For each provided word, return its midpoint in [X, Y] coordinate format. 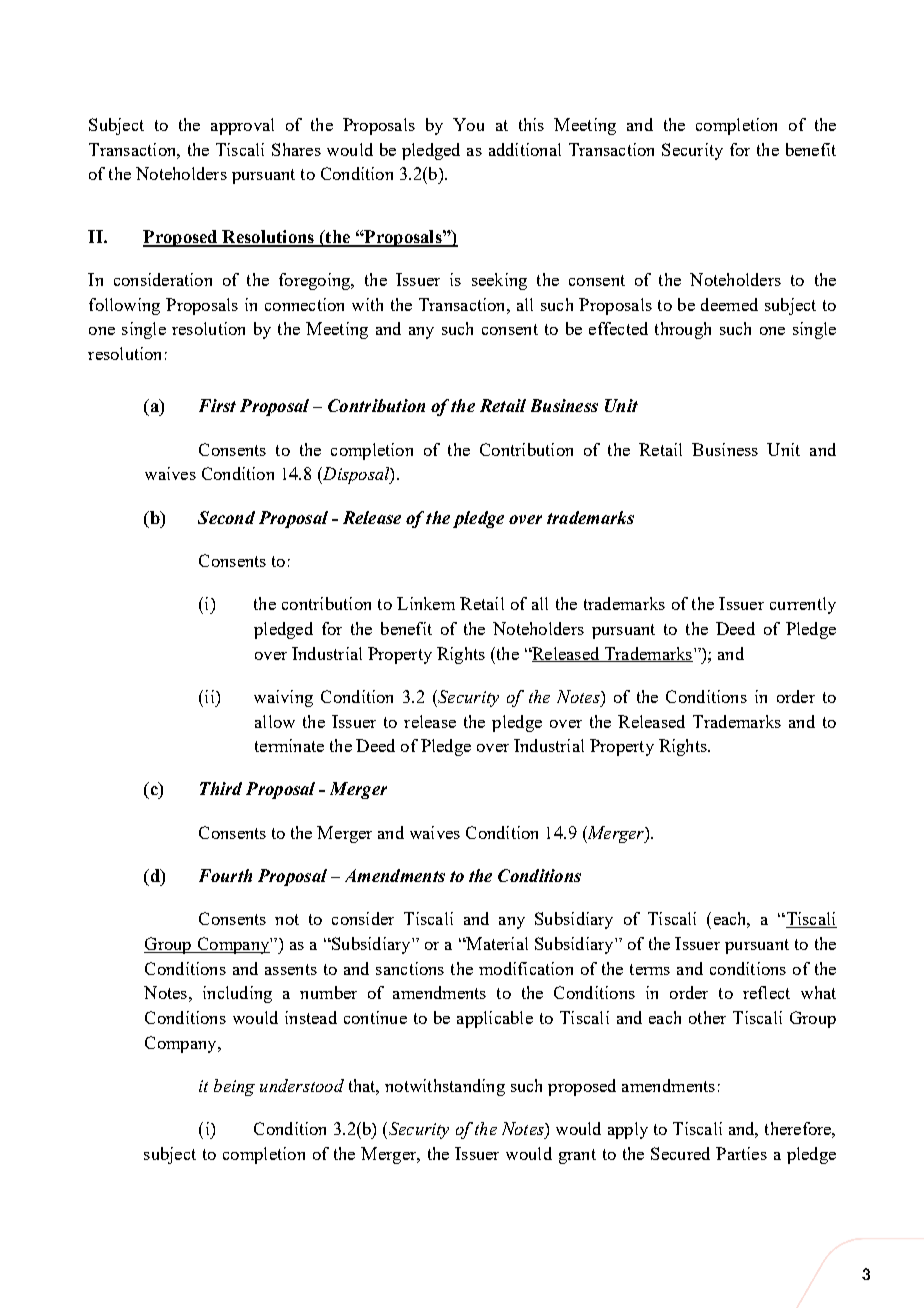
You [468, 124]
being [234, 1087]
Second [226, 517]
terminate [289, 745]
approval [242, 126]
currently [803, 605]
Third [221, 788]
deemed [729, 304]
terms [650, 969]
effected [618, 328]
